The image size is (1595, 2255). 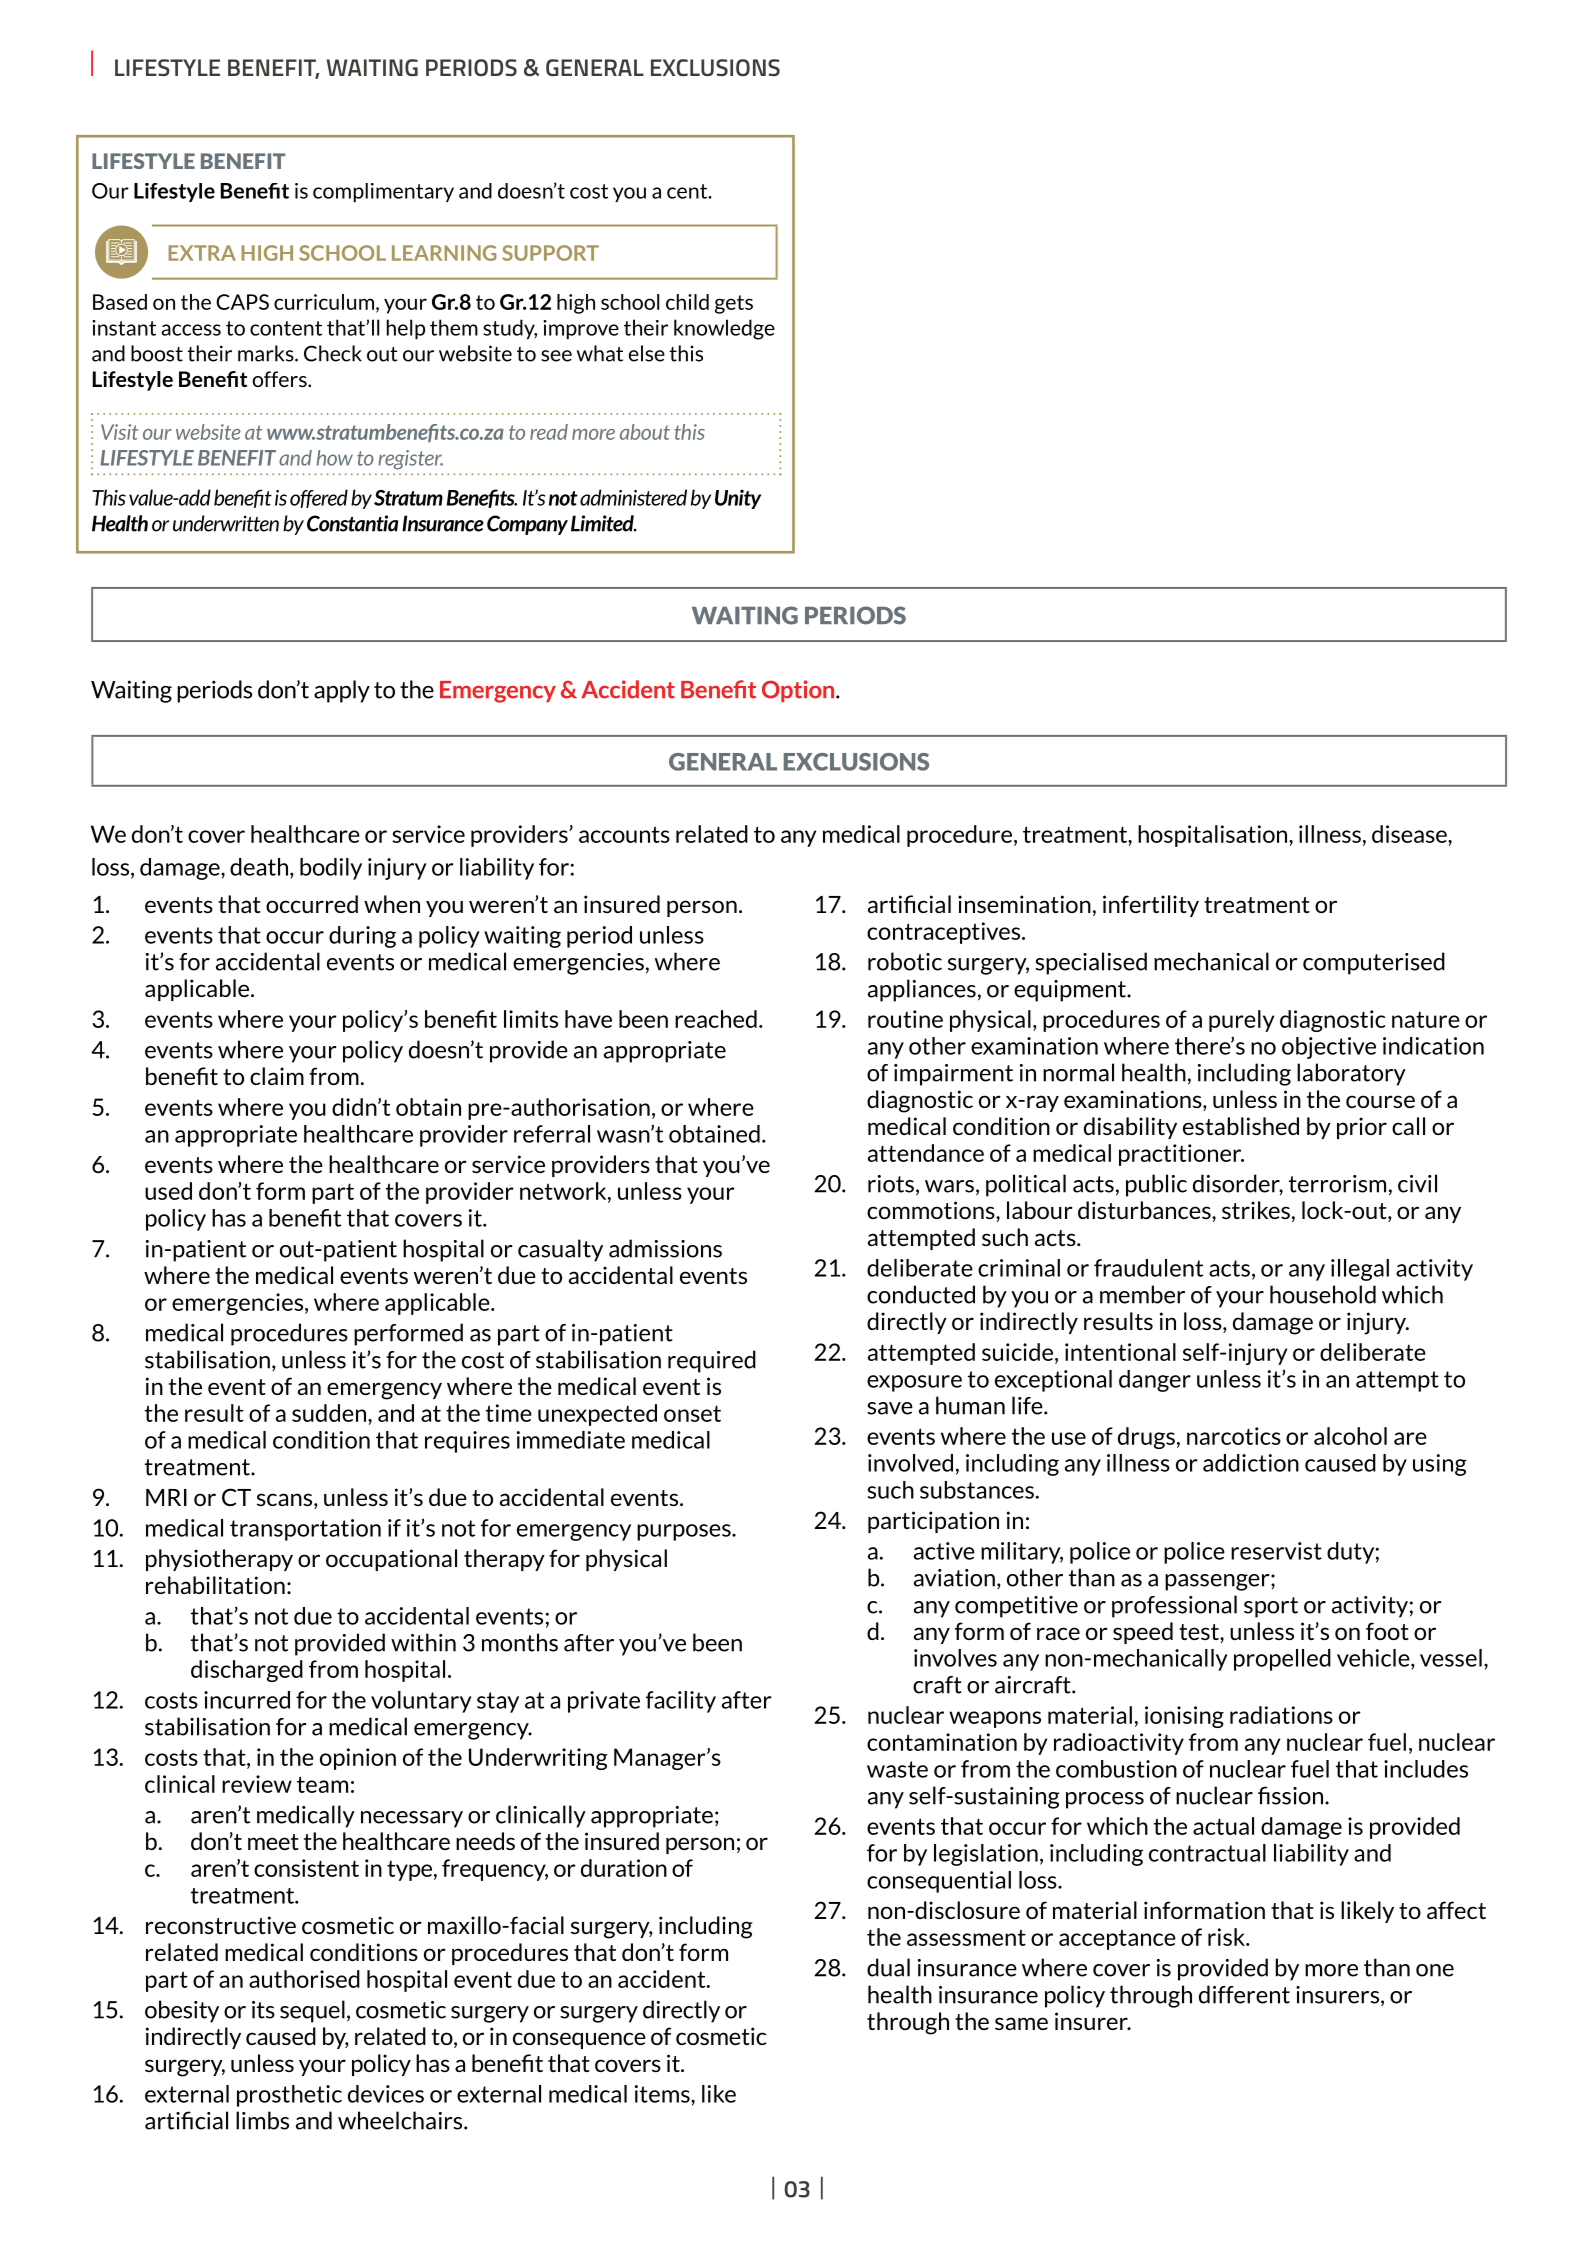 What do you see at coordinates (289, 2096) in the screenshot?
I see `prosthetic` at bounding box center [289, 2096].
